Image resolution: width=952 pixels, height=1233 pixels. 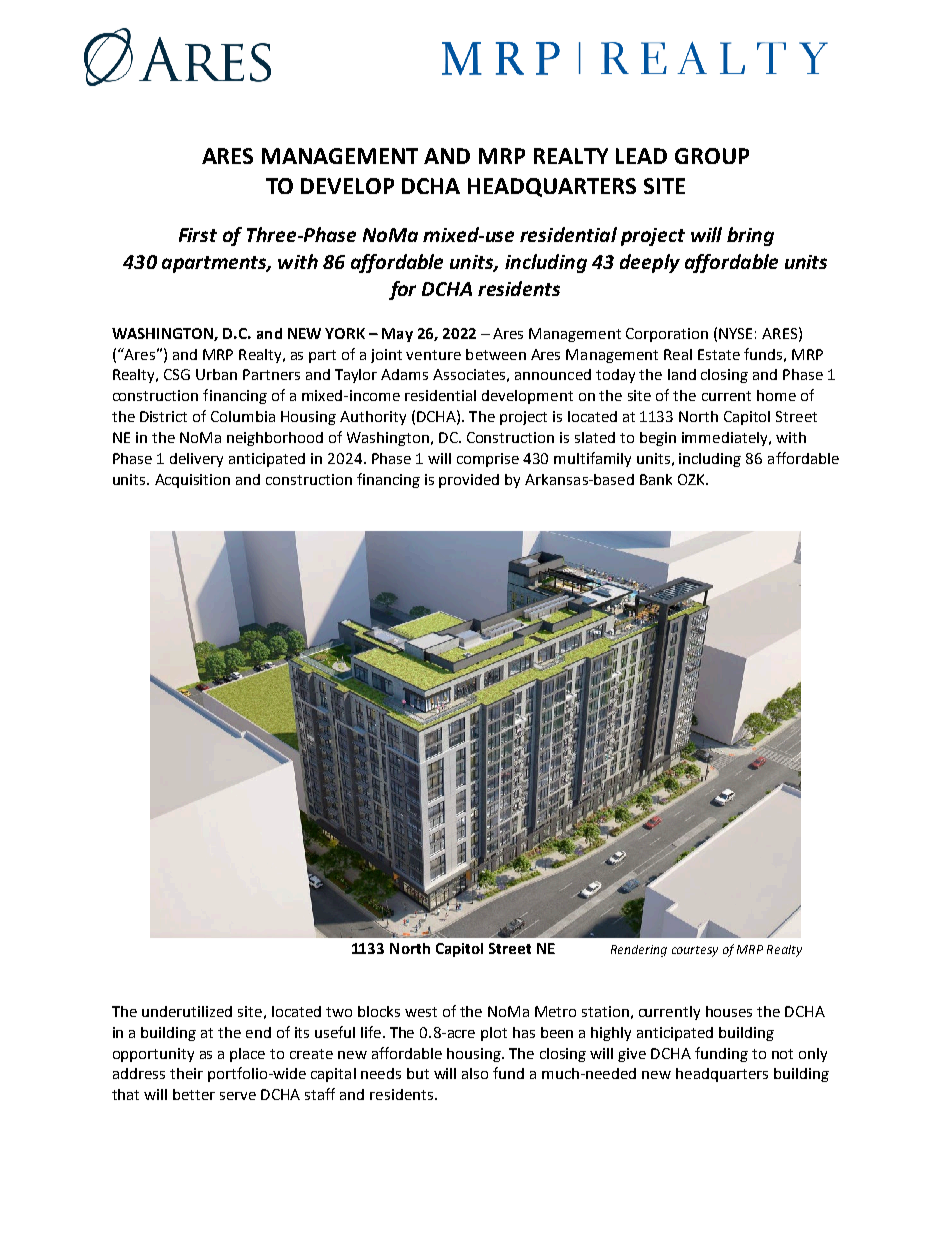 I want to click on First, so click(x=198, y=235).
